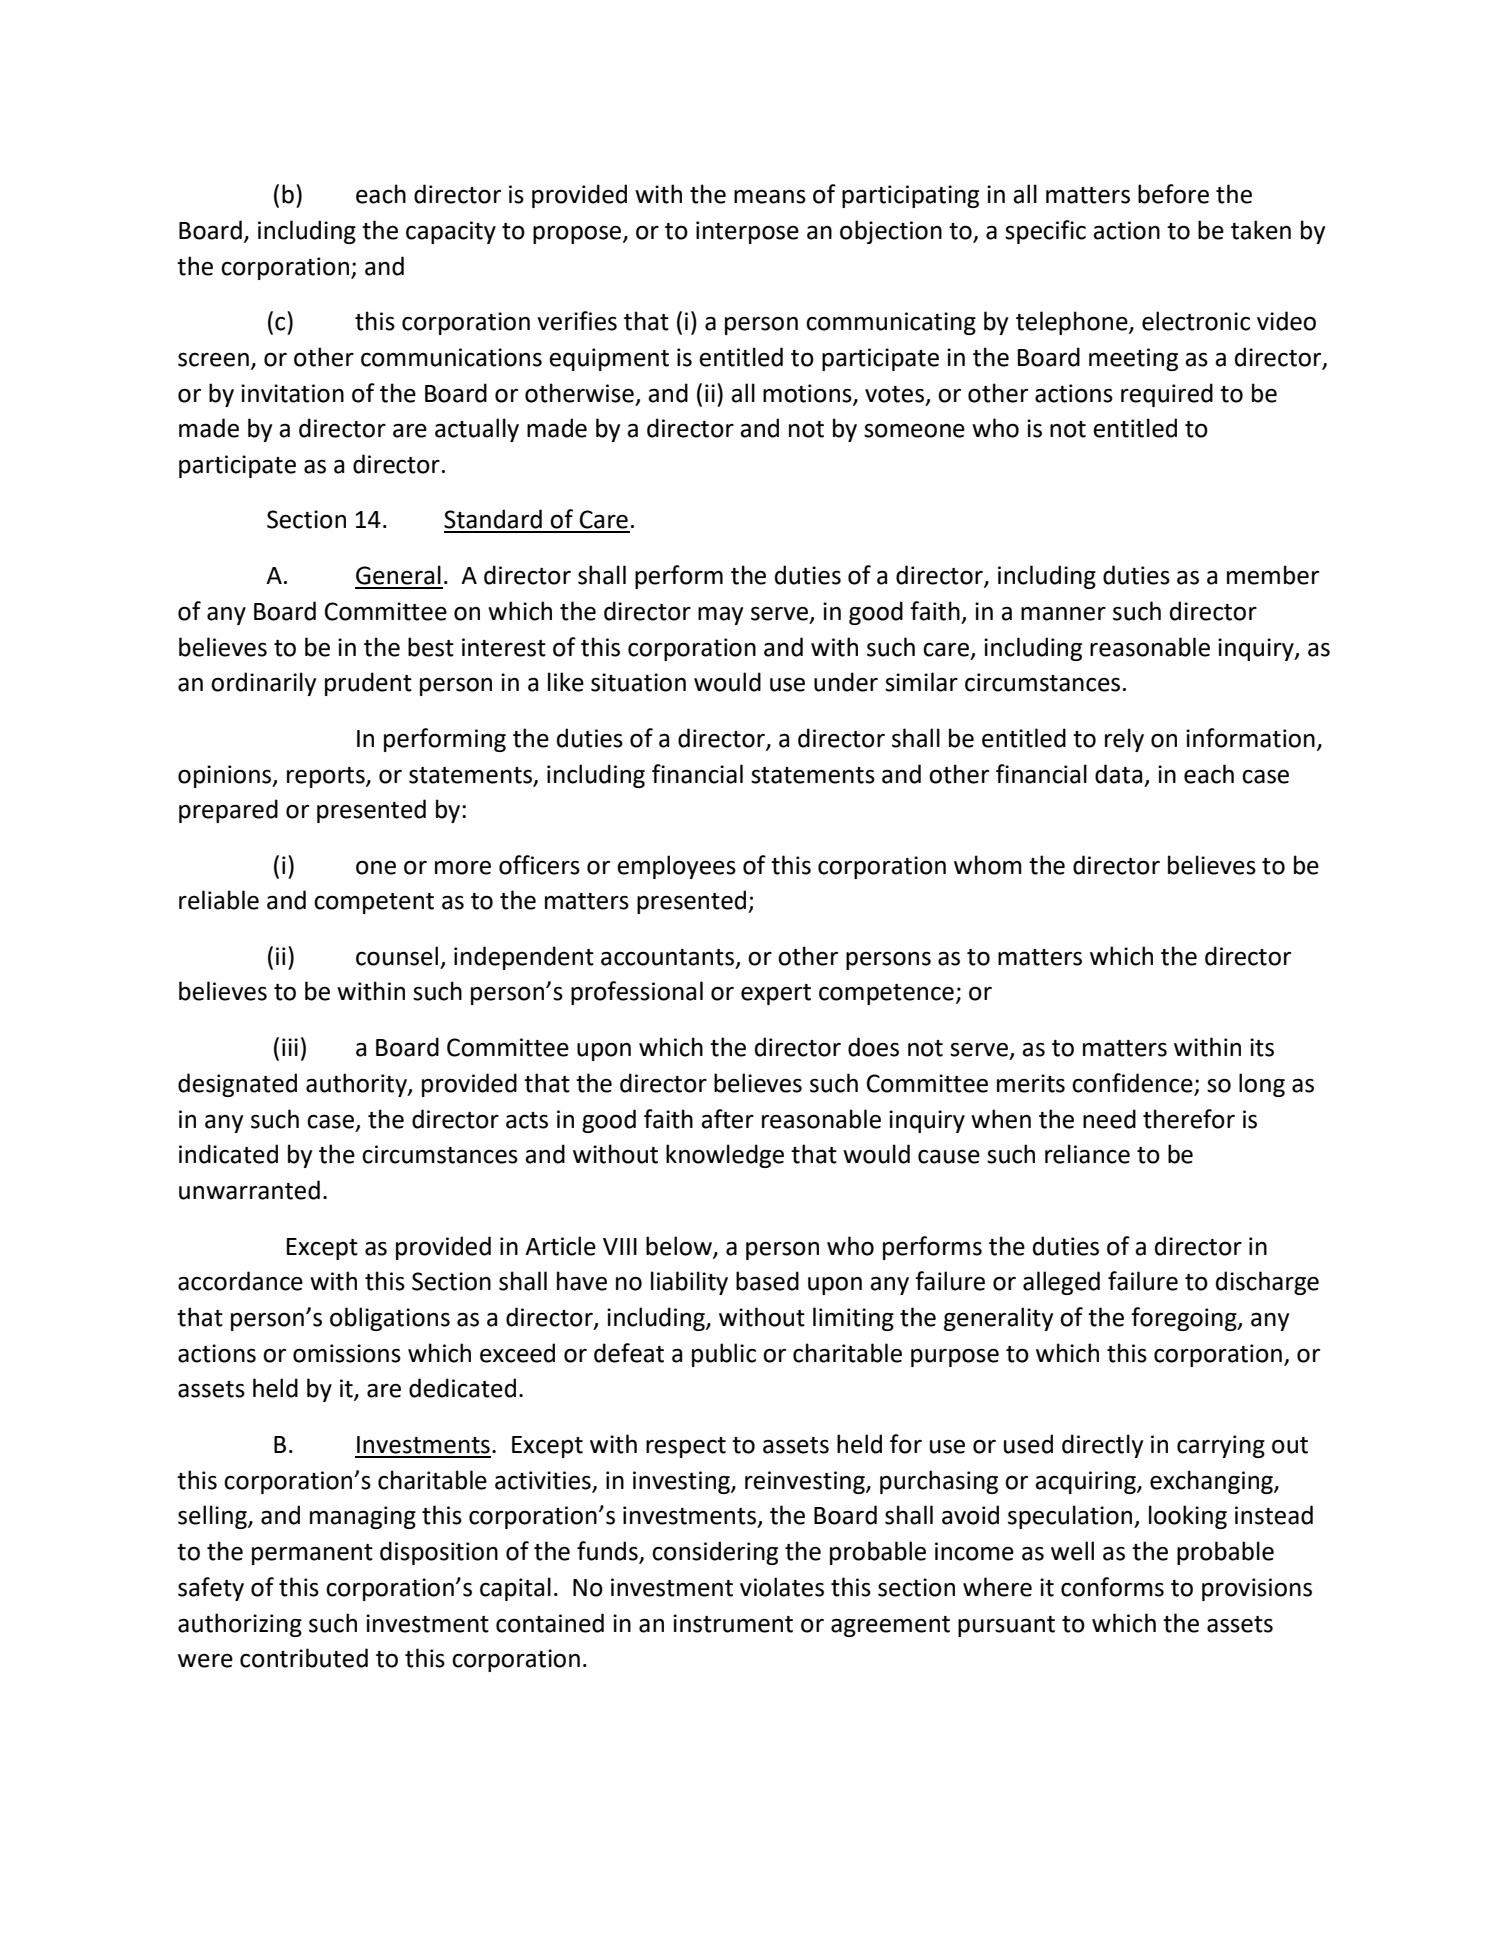  I want to click on capacity, so click(451, 232).
